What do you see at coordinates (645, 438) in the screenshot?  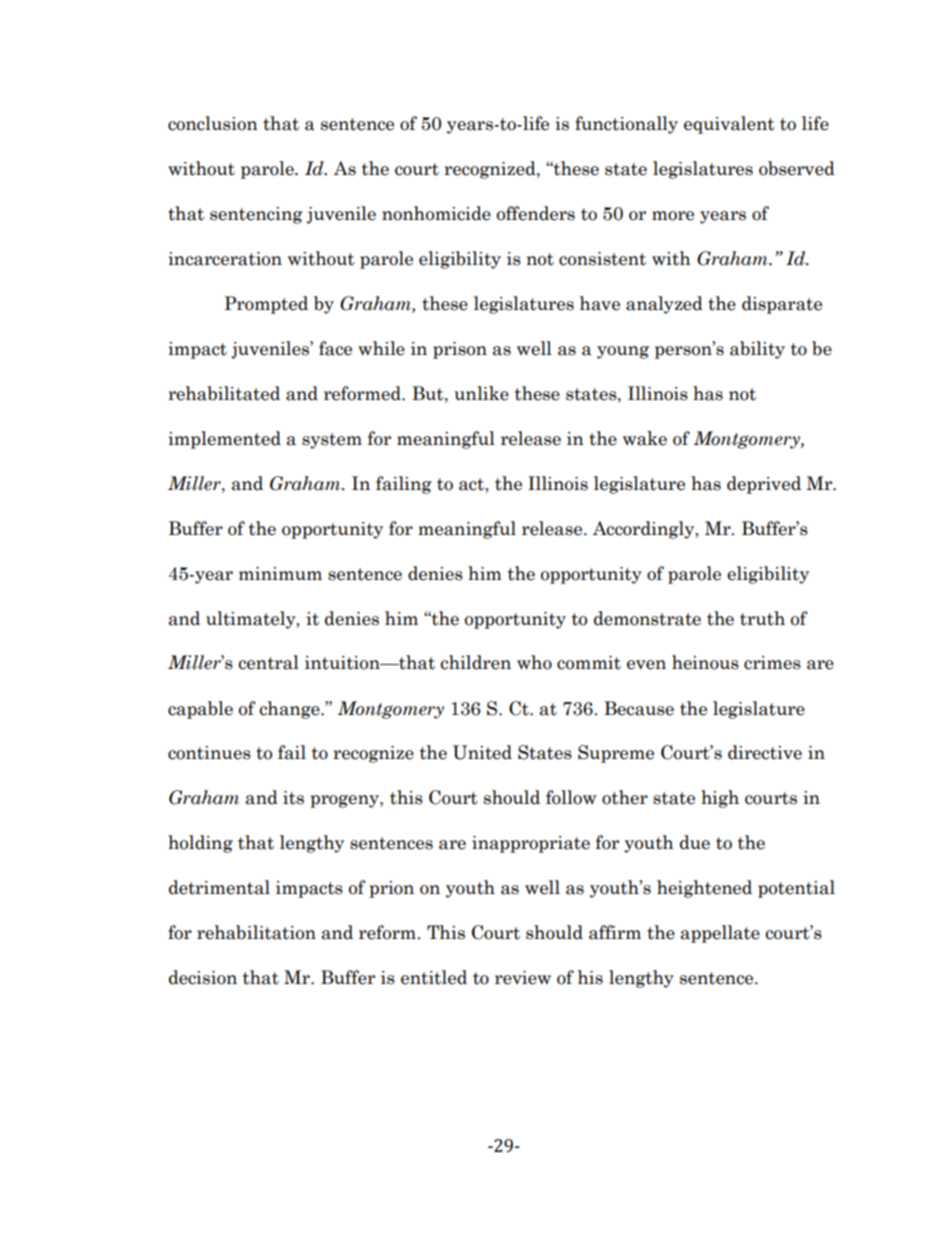 I see `wake` at bounding box center [645, 438].
